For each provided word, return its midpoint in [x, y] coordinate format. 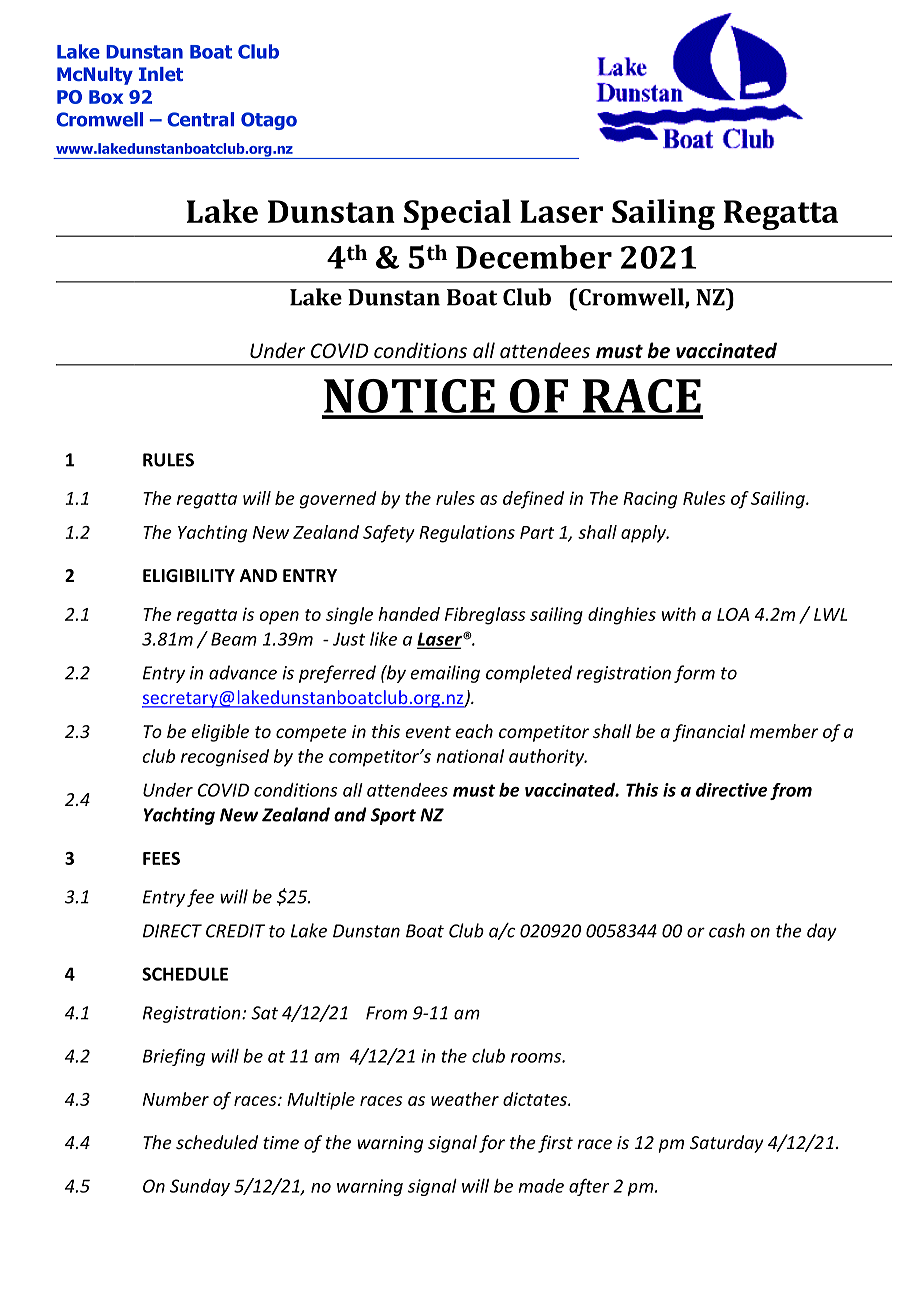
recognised [225, 758]
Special [457, 214]
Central [200, 119]
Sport [393, 816]
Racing [650, 500]
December [534, 257]
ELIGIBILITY [189, 576]
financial [709, 733]
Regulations [467, 534]
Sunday [200, 1187]
